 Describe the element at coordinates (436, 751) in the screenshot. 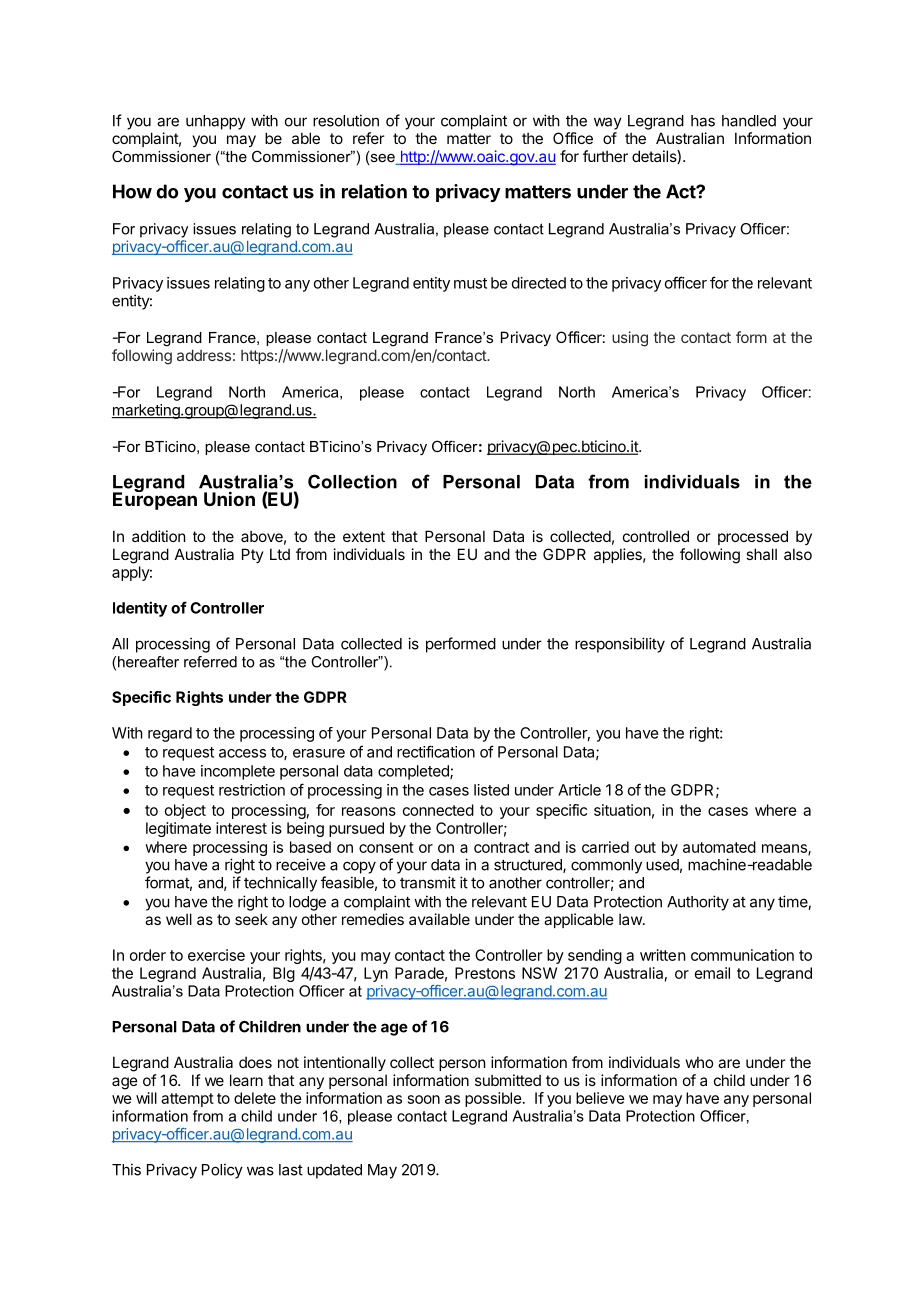

I see `rectification` at that location.
